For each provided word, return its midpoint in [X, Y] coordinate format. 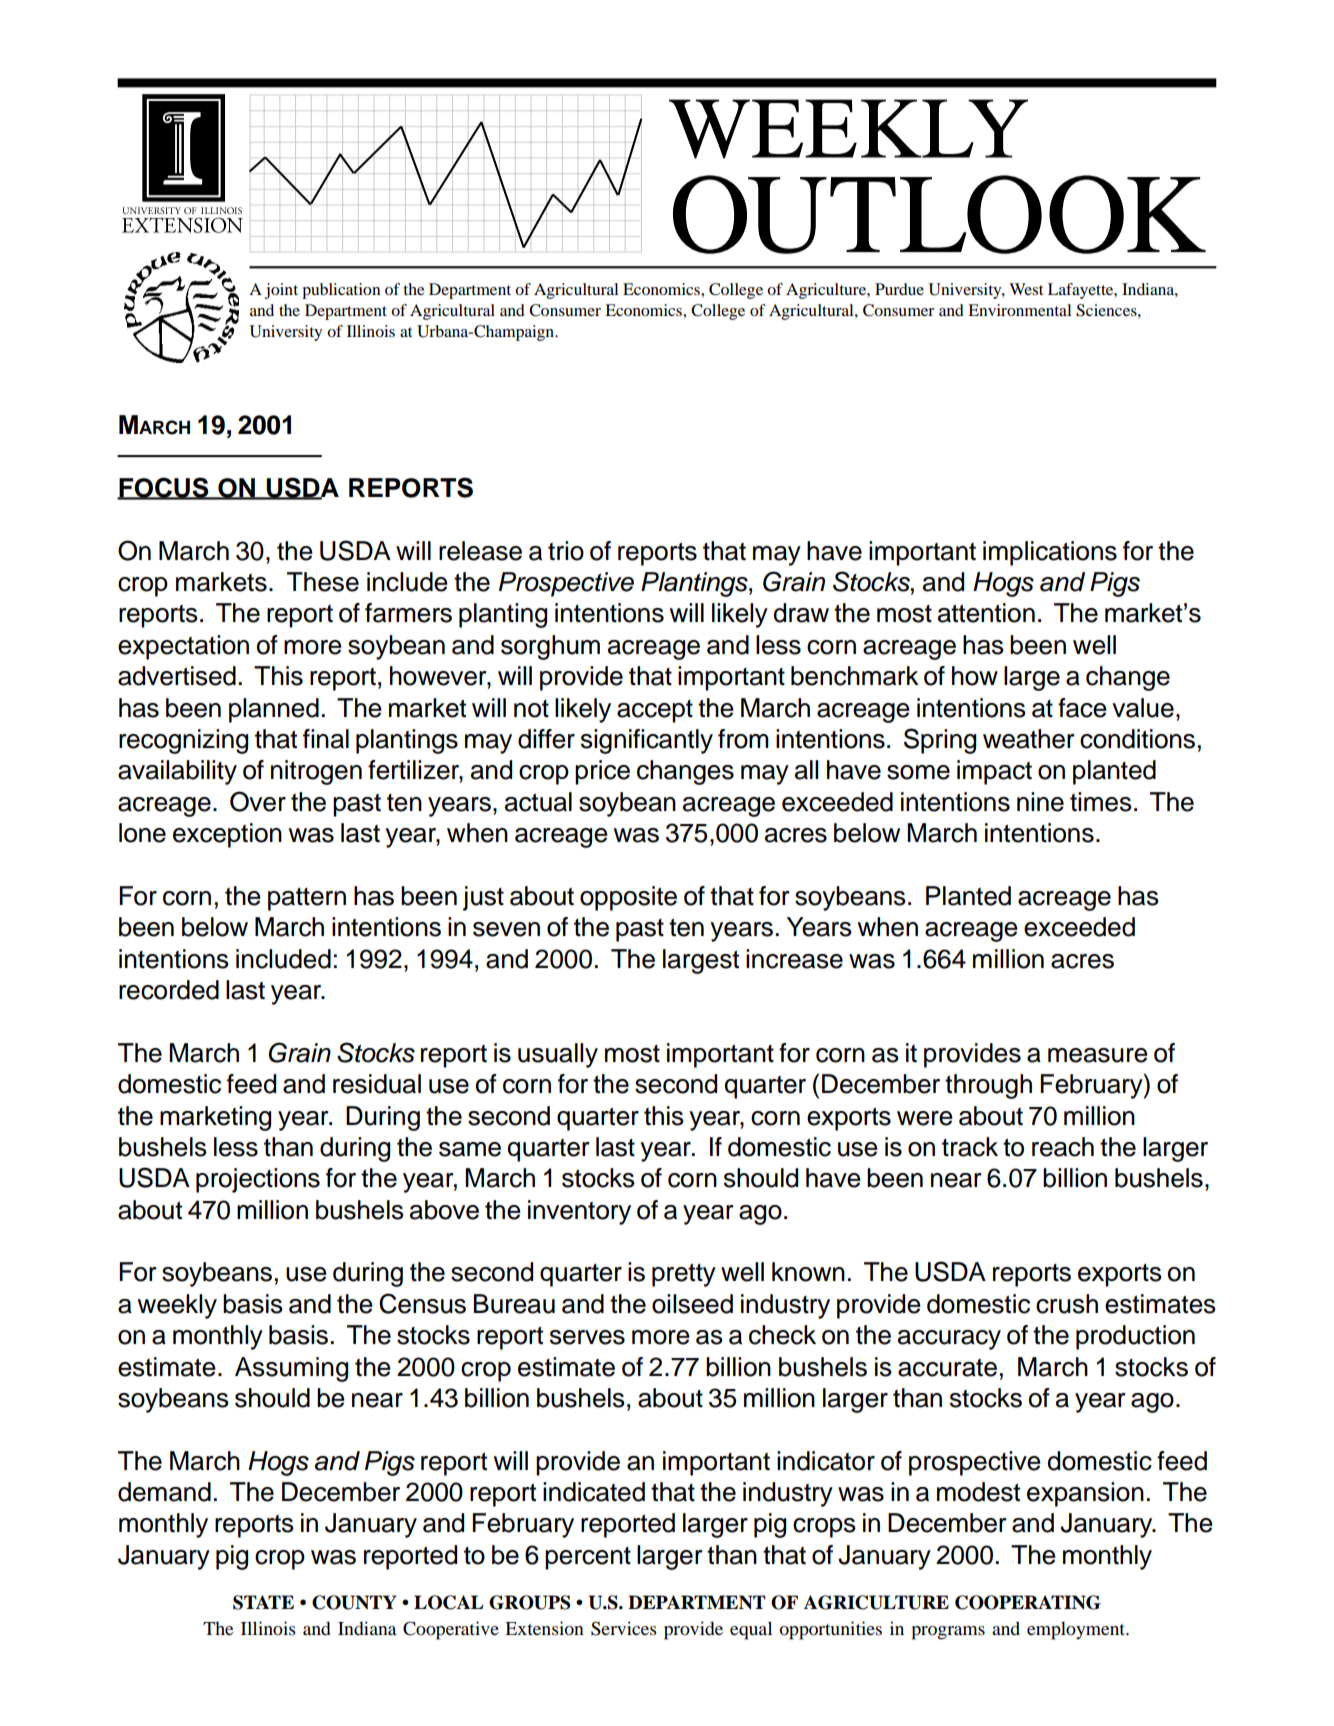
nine [1040, 802]
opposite [628, 898]
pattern [307, 899]
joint [281, 291]
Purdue [899, 289]
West [1026, 289]
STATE [263, 1602]
